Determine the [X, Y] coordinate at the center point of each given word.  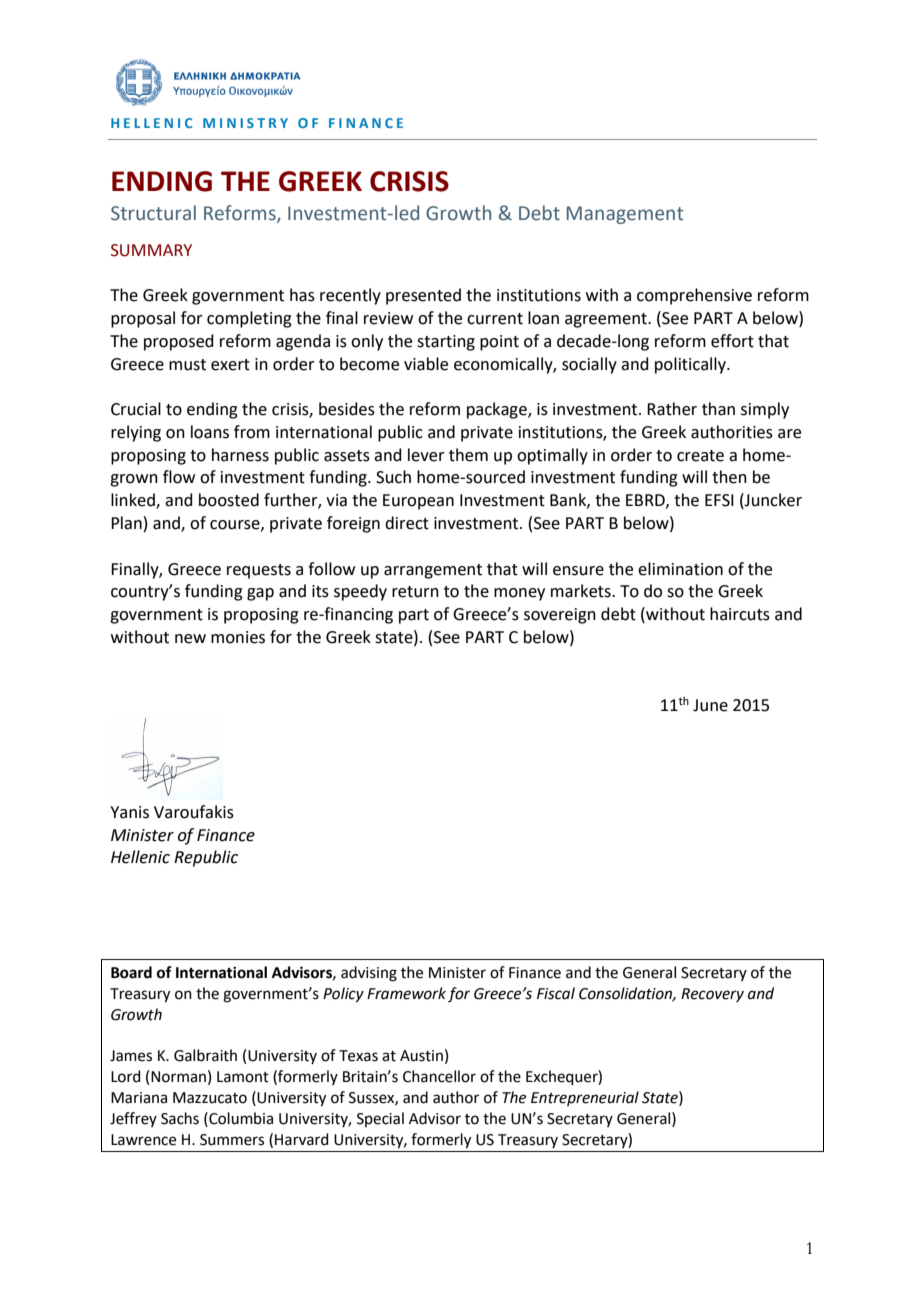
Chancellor [439, 1076]
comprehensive [694, 296]
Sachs [180, 1118]
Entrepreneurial [585, 1098]
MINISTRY [245, 123]
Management [625, 215]
